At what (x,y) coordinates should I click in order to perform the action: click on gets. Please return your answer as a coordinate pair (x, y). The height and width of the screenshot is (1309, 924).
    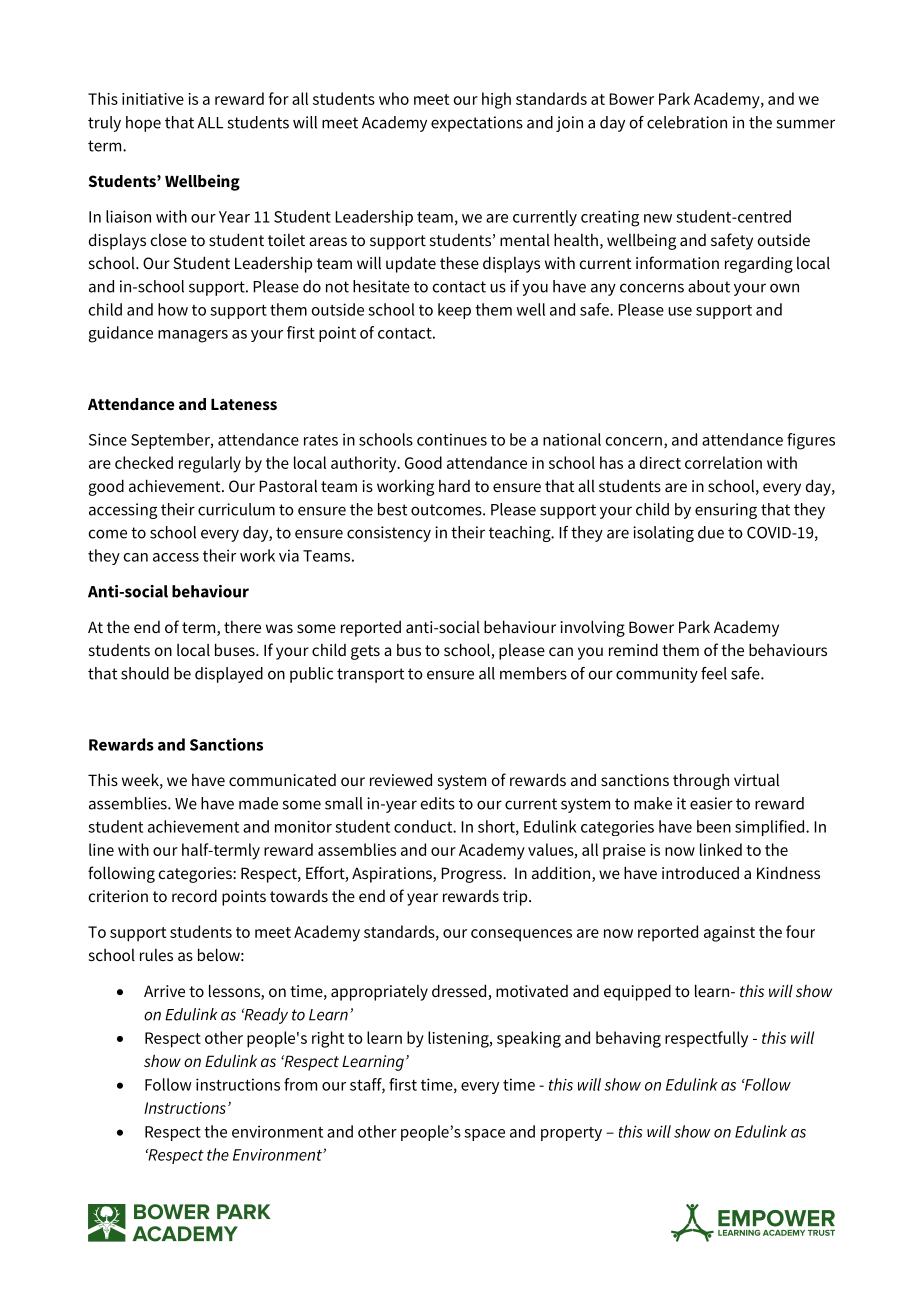
    Looking at the image, I should click on (365, 652).
